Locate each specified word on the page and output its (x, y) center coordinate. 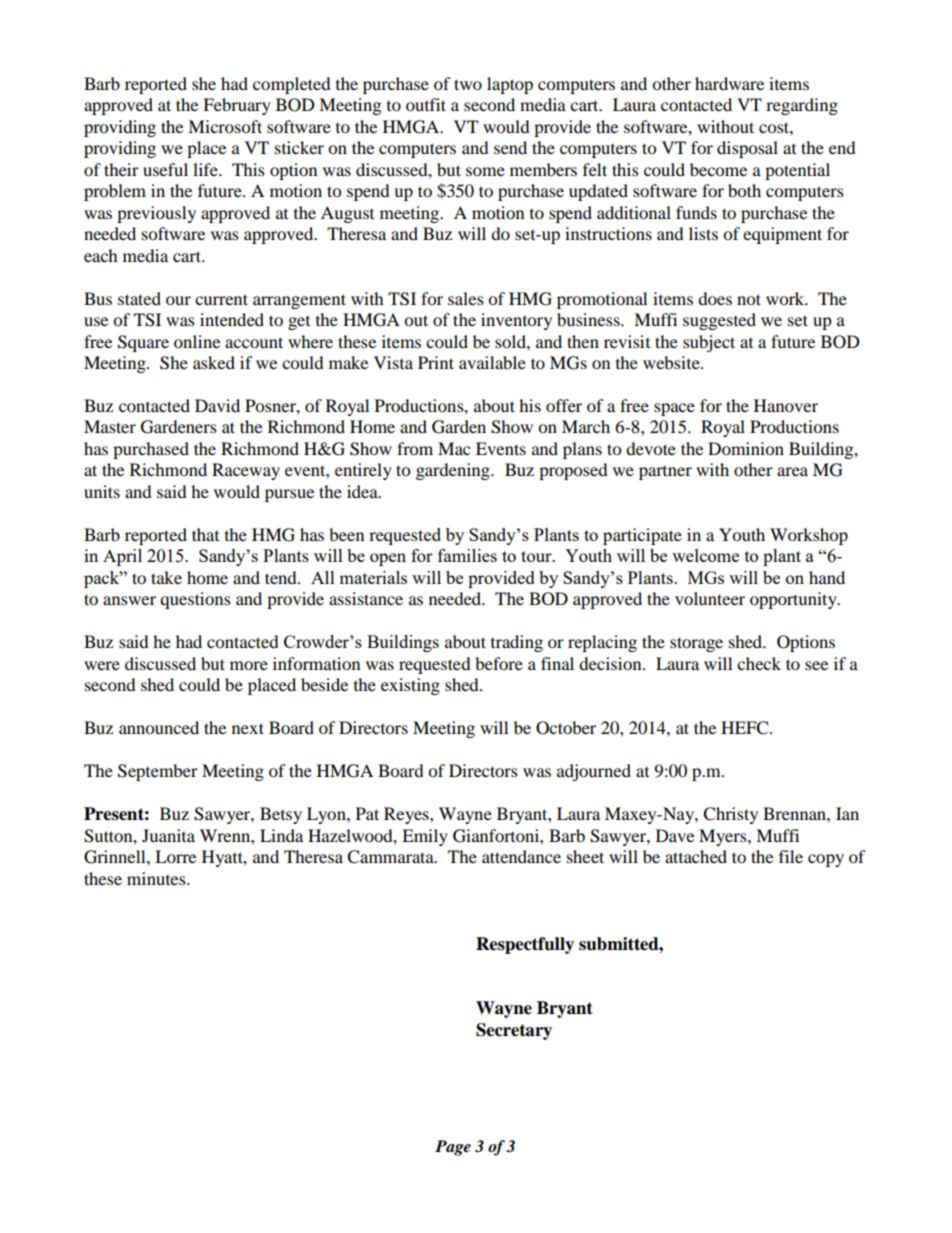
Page (453, 1148)
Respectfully (525, 945)
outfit (426, 104)
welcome (705, 555)
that (205, 534)
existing (410, 686)
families (467, 555)
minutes (157, 878)
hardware (729, 83)
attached (696, 856)
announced (159, 727)
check (759, 663)
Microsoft (225, 126)
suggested (719, 321)
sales (466, 298)
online (197, 341)
